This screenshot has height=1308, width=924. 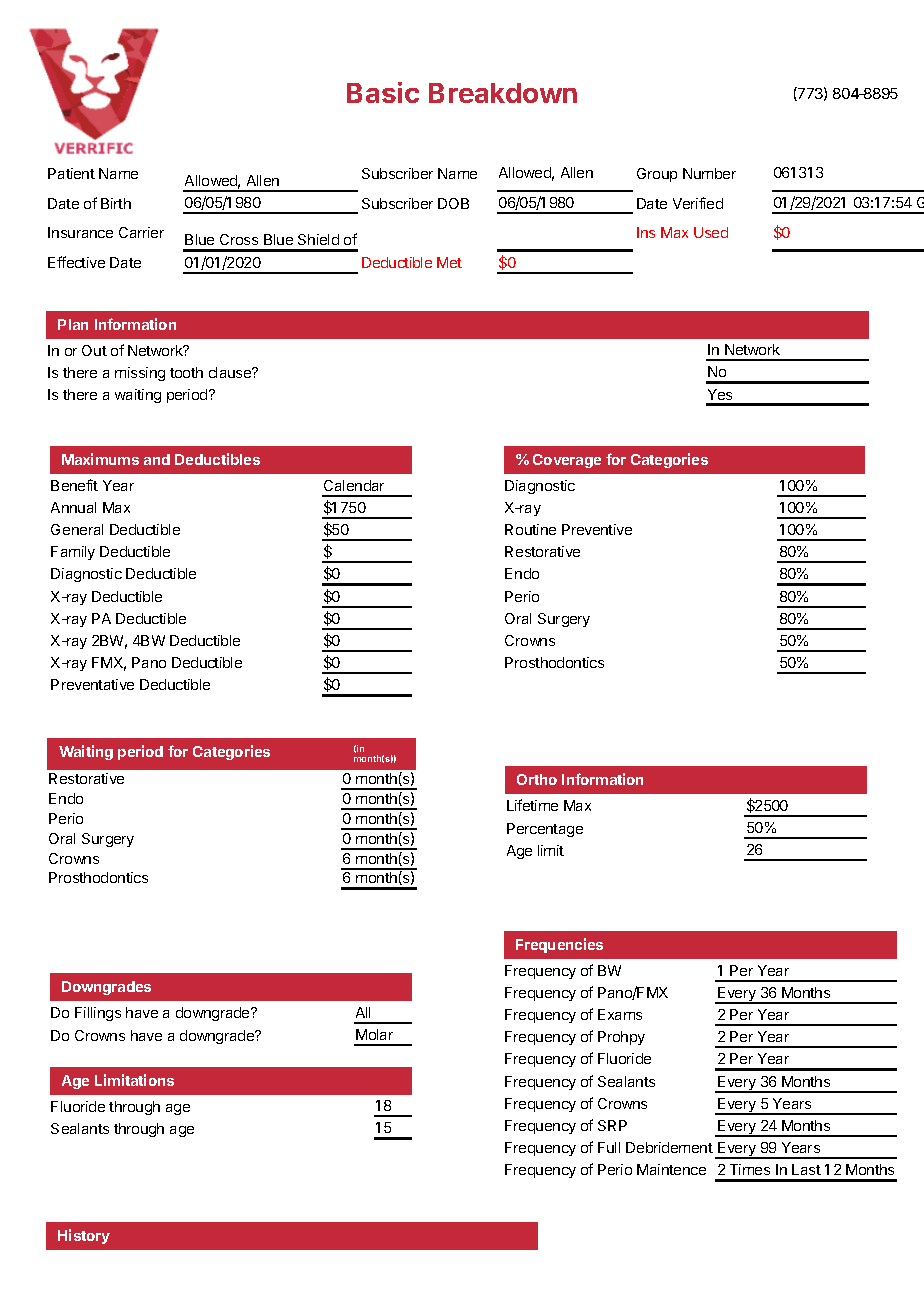 I want to click on Ortho, so click(x=537, y=779).
